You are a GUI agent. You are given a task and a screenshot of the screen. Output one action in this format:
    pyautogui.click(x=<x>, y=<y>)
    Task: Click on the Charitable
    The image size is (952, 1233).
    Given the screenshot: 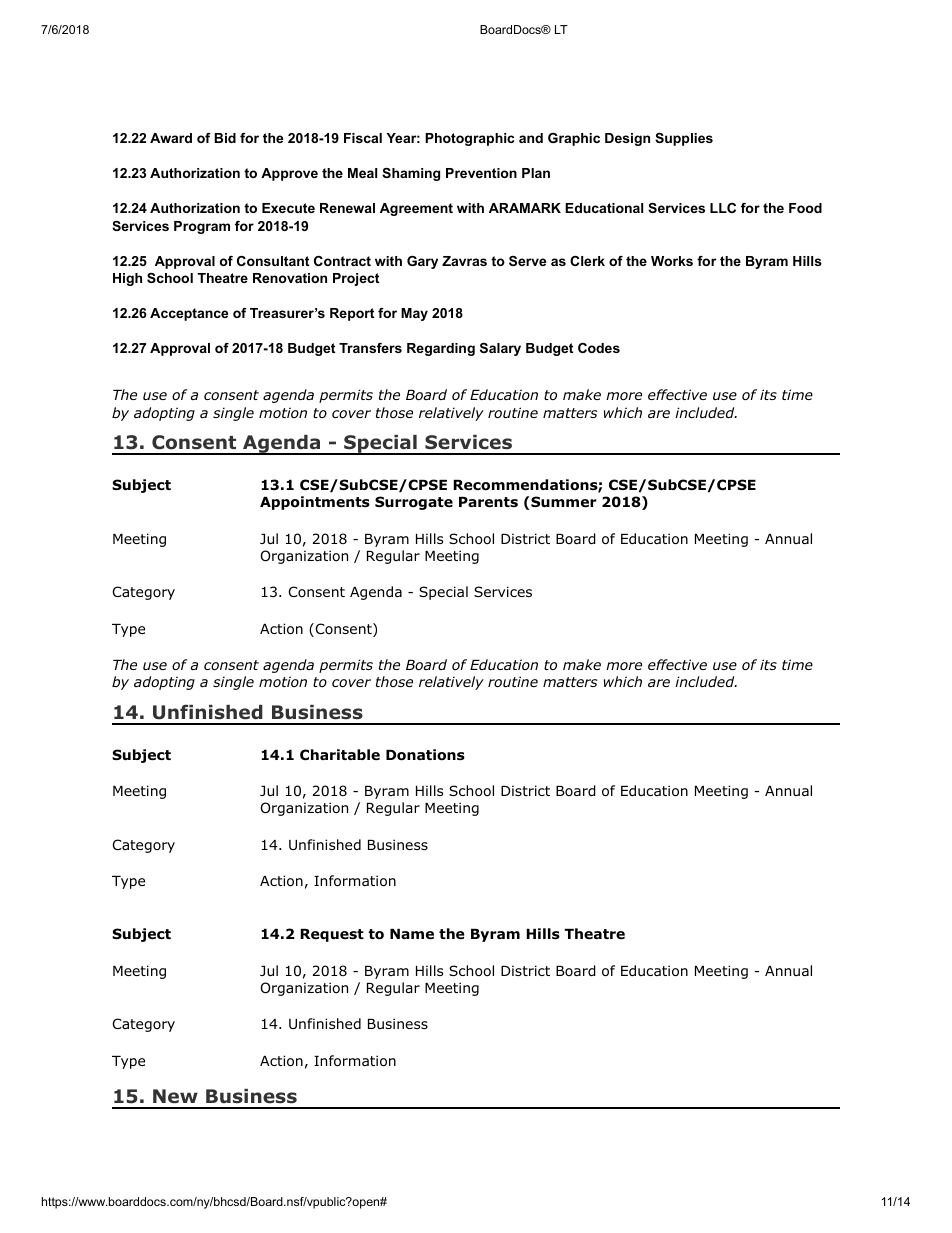 What is the action you would take?
    pyautogui.click(x=340, y=755)
